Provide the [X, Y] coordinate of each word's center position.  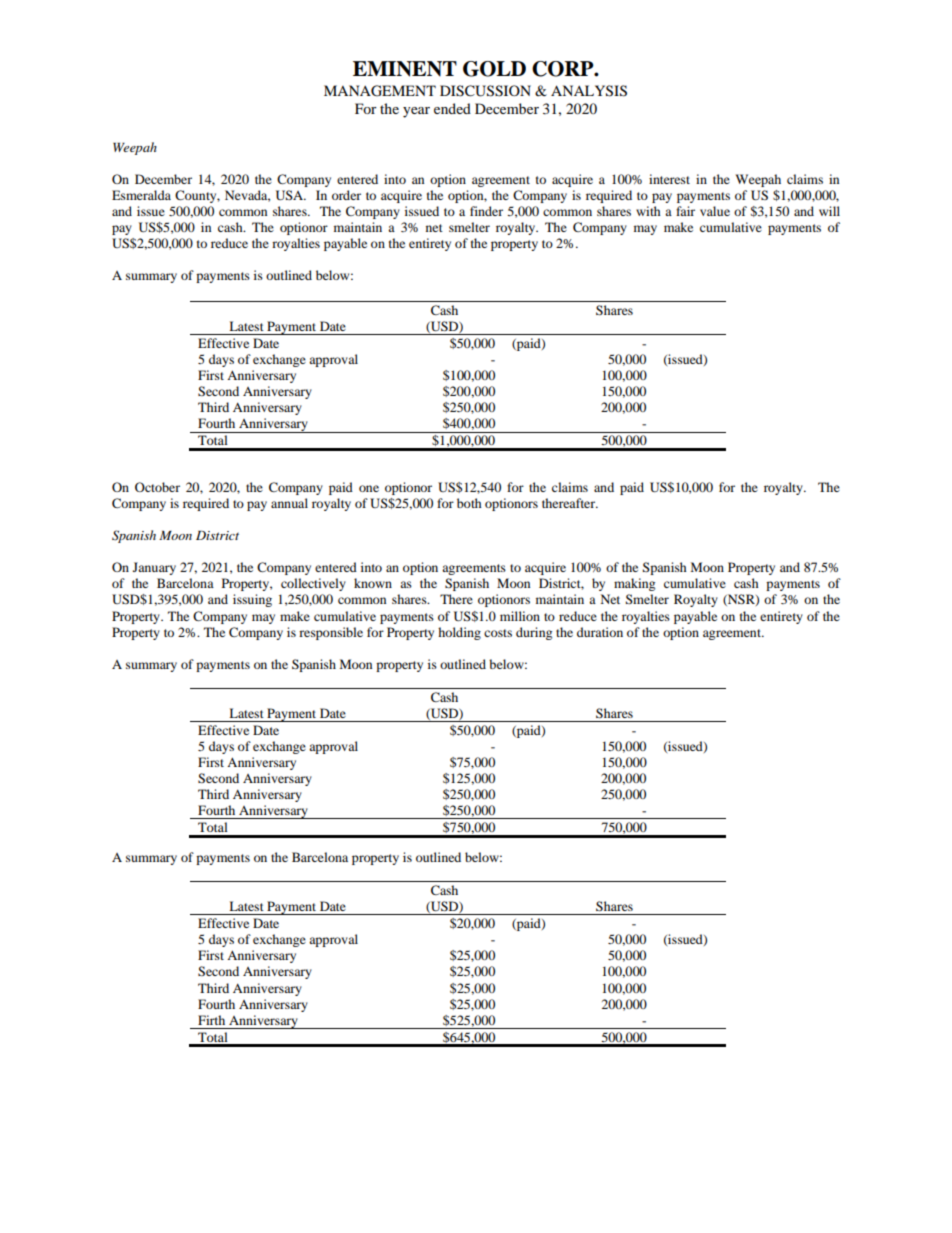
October [157, 487]
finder [486, 211]
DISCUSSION [485, 91]
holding [459, 633]
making [634, 584]
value [715, 211]
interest [669, 179]
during [534, 633]
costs [498, 633]
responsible [331, 633]
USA [290, 195]
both [469, 503]
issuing [252, 600]
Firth [211, 1020]
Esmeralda [141, 195]
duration [600, 632]
